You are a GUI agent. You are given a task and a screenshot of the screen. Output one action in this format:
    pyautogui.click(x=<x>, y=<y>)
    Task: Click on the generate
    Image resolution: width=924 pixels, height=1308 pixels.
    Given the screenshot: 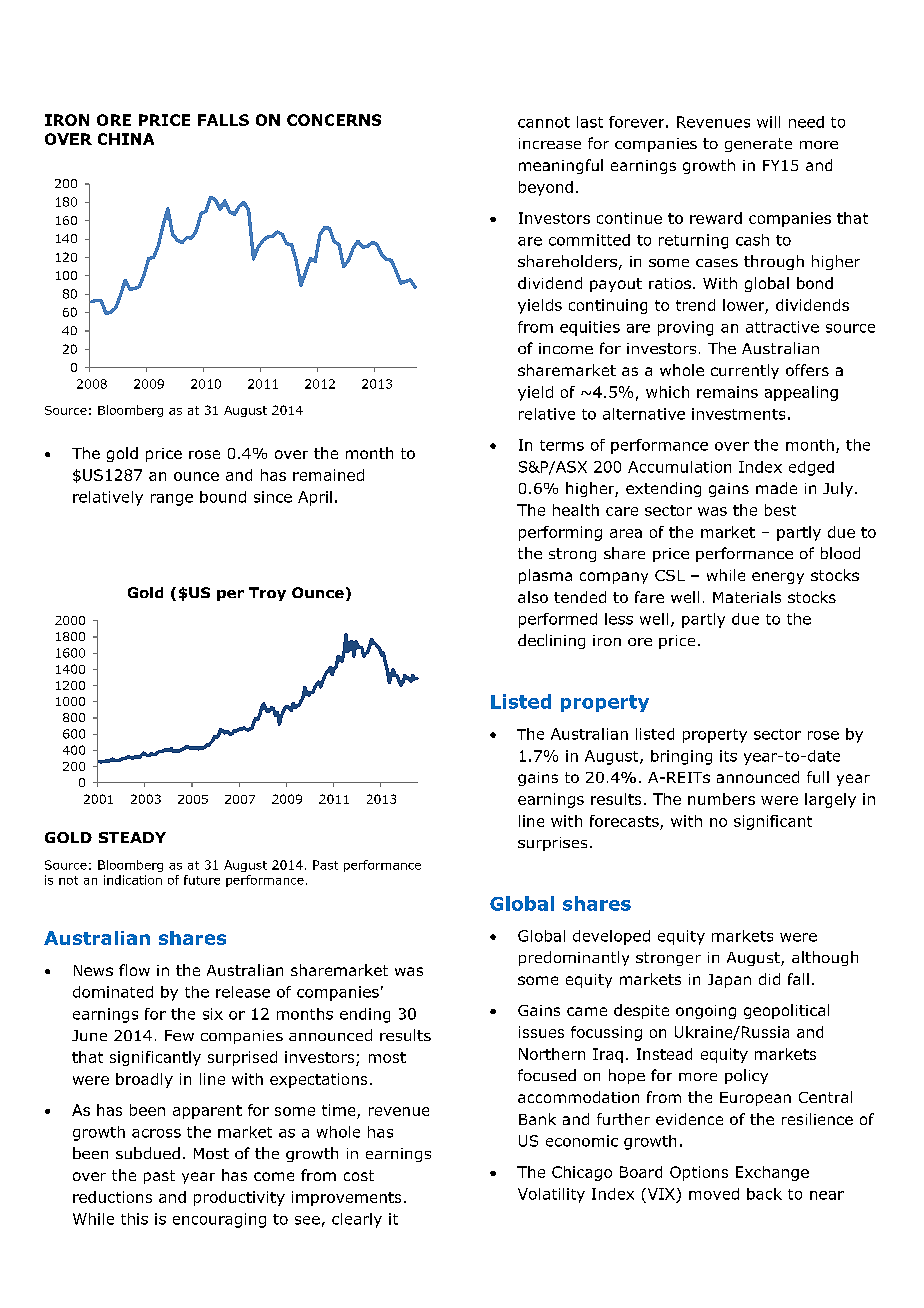 What is the action you would take?
    pyautogui.click(x=758, y=145)
